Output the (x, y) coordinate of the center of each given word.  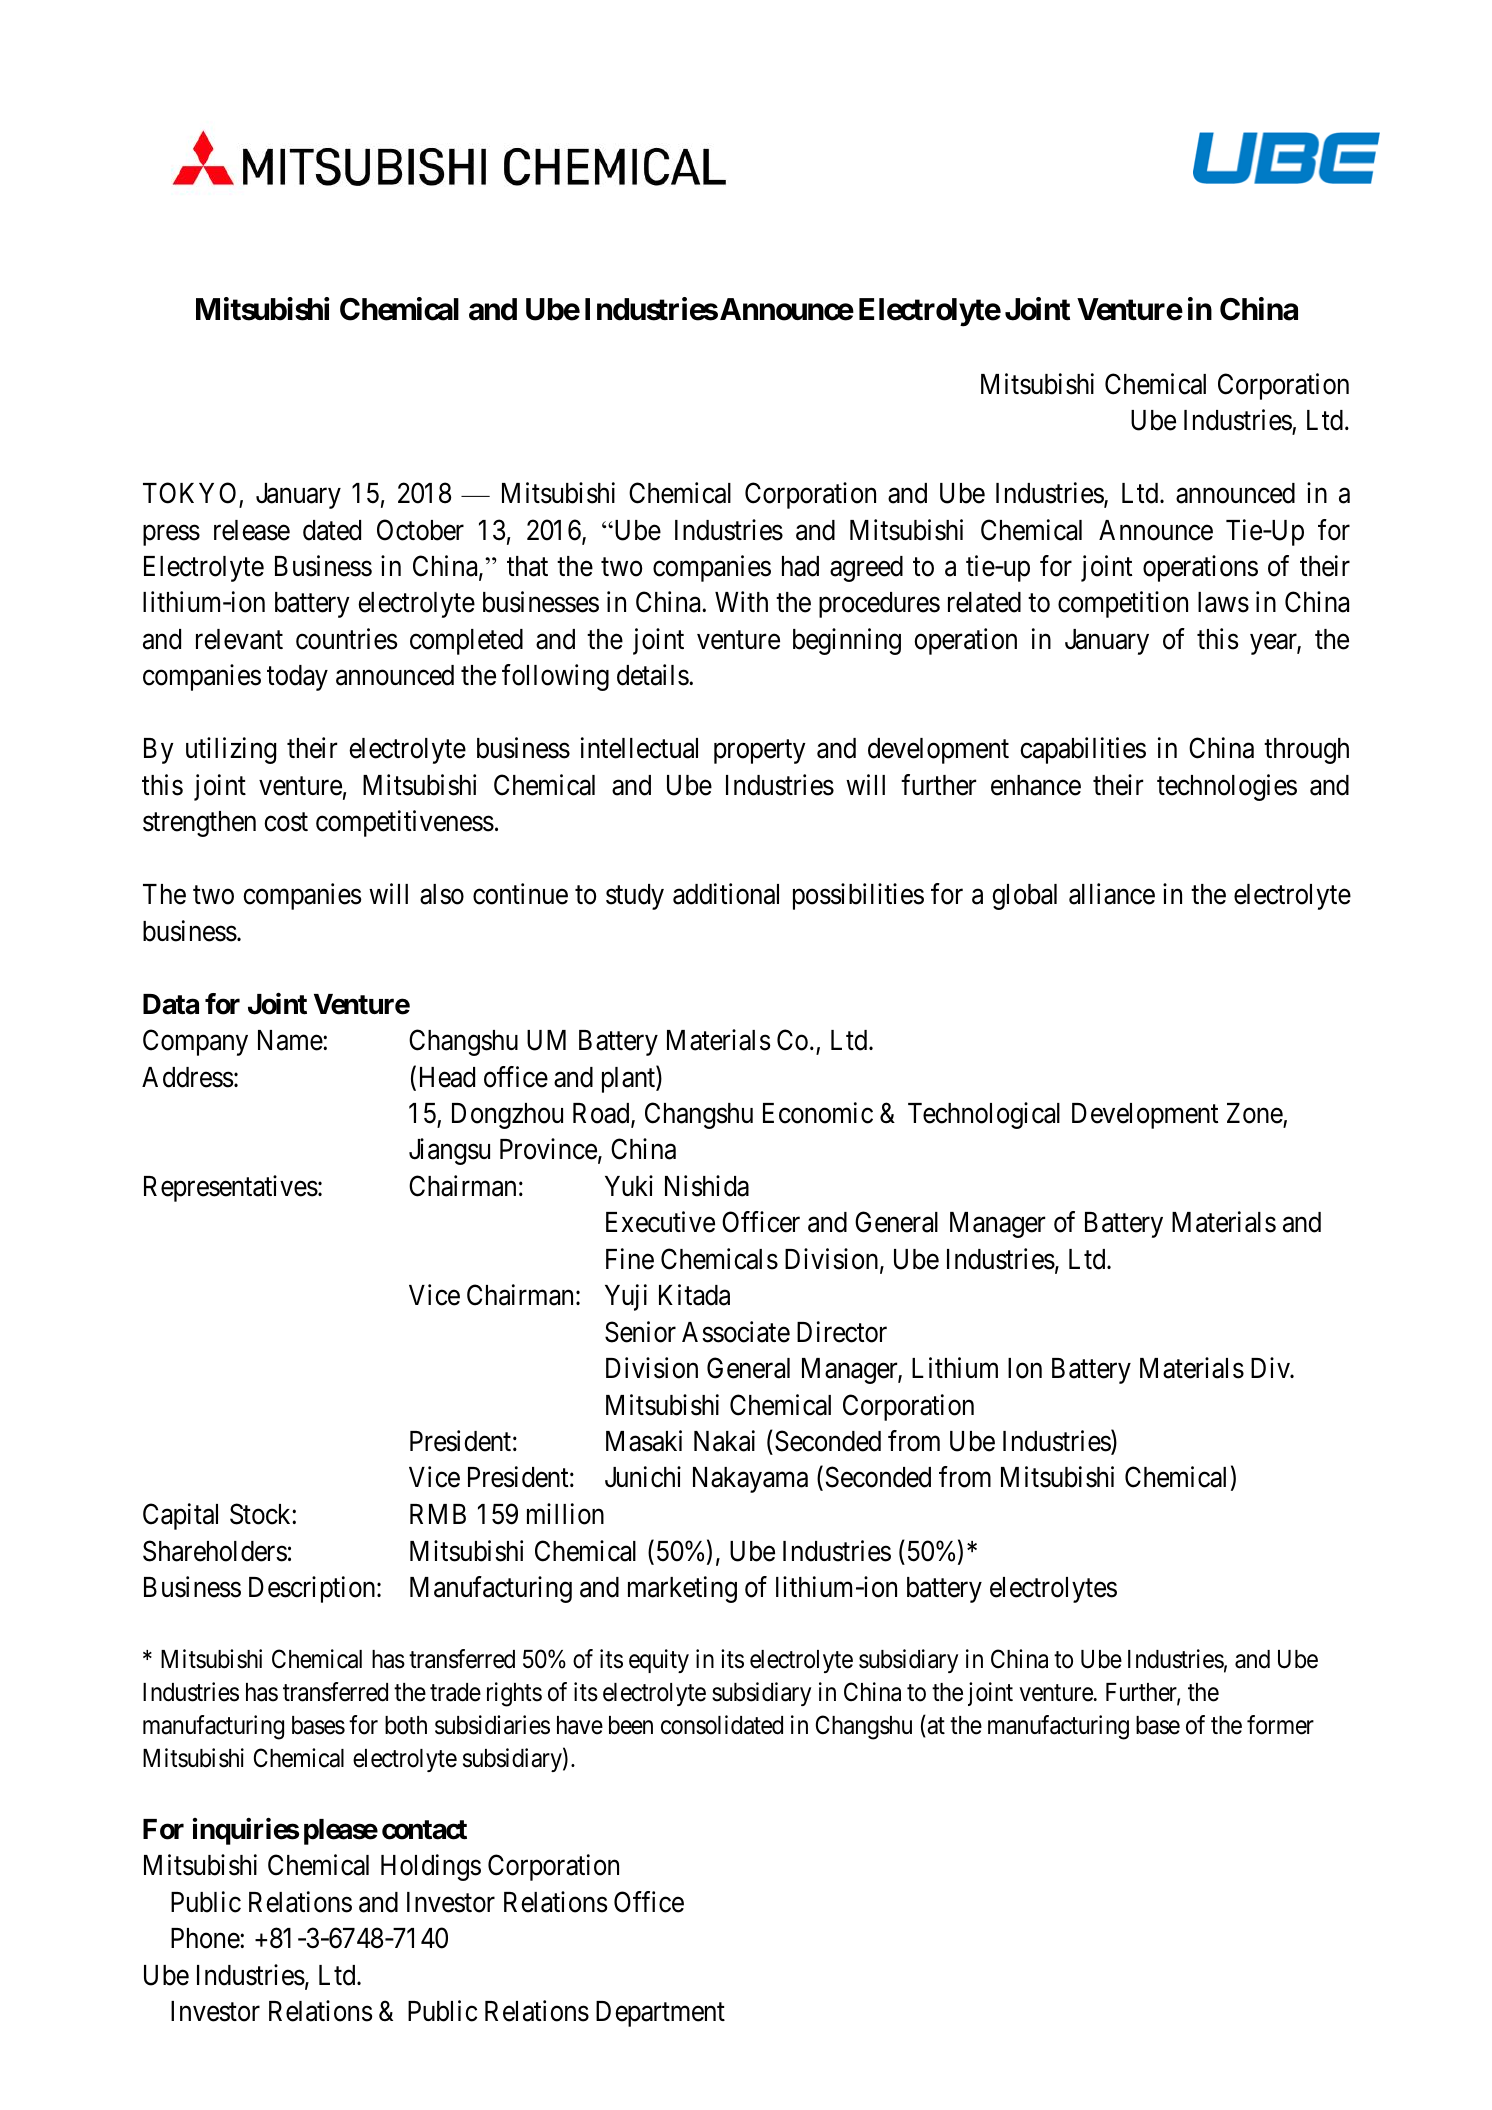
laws (1223, 602)
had (800, 566)
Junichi (643, 1477)
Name (291, 1040)
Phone (206, 1938)
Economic (818, 1113)
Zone (1255, 1113)
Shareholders (215, 1551)
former (1280, 1725)
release (252, 530)
